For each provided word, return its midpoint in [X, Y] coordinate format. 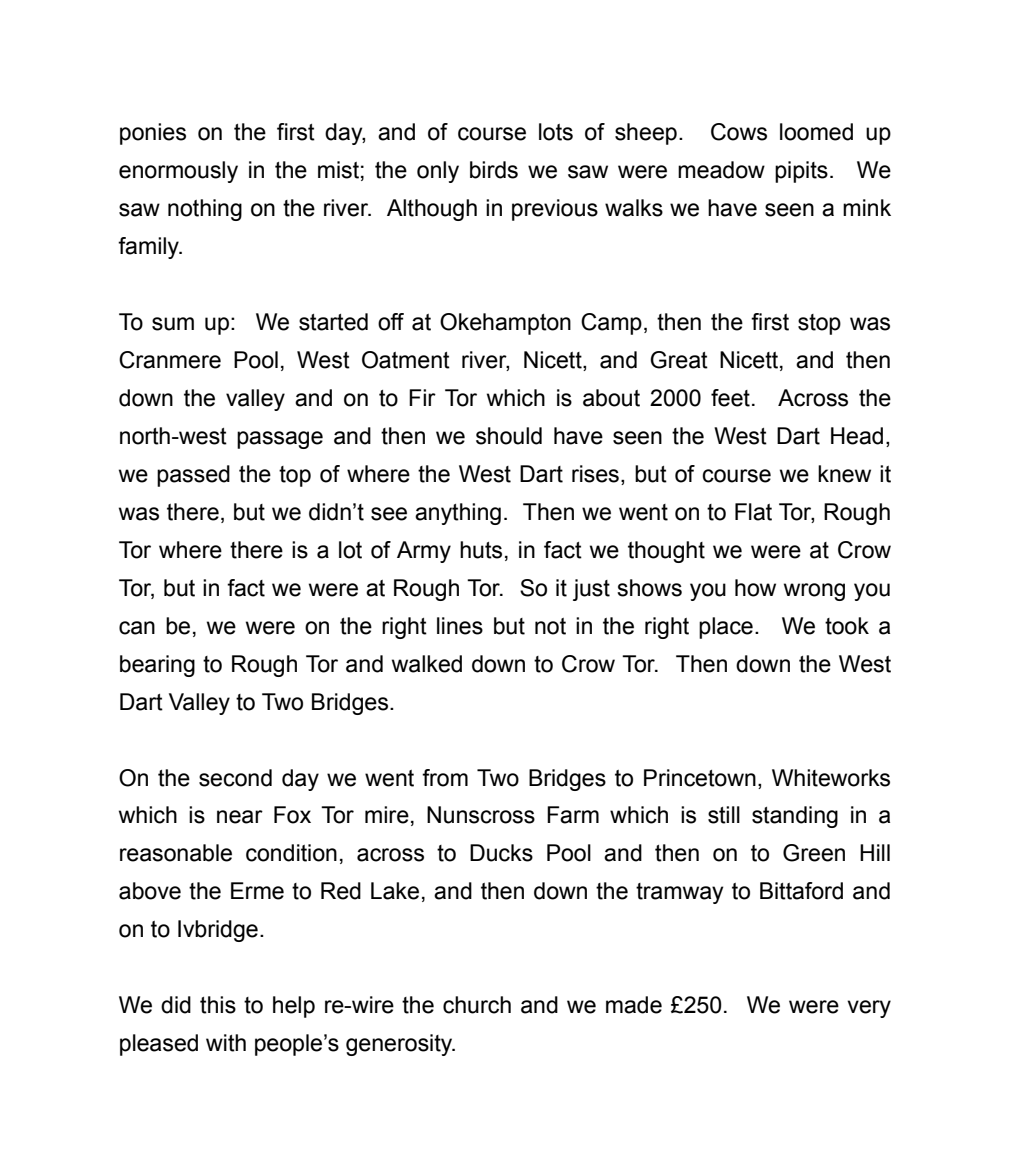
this [218, 1005]
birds [494, 170]
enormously [178, 172]
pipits [801, 172]
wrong [814, 592]
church [477, 1005]
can [137, 628]
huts [481, 550]
